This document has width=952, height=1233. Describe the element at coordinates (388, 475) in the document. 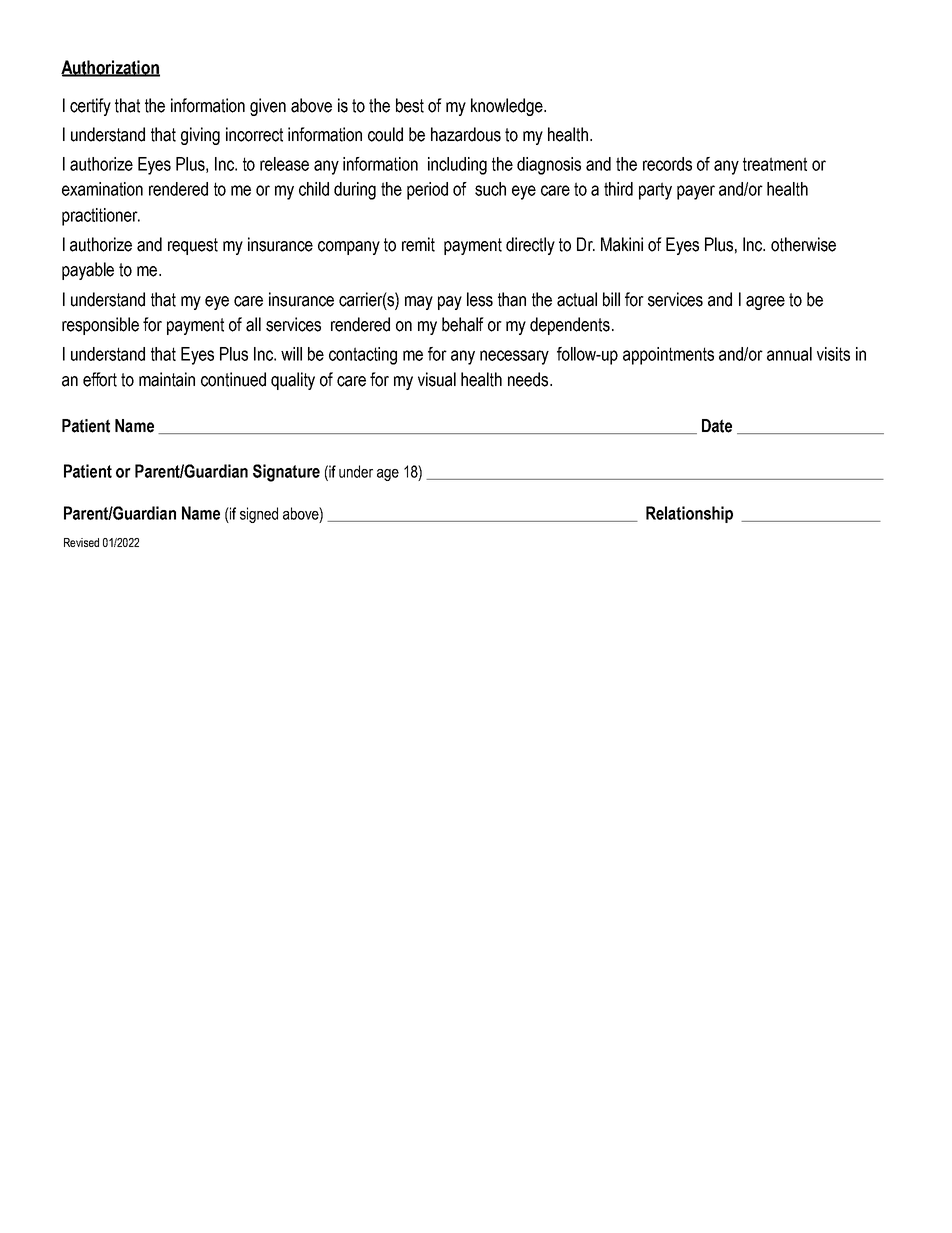

I see `age` at that location.
